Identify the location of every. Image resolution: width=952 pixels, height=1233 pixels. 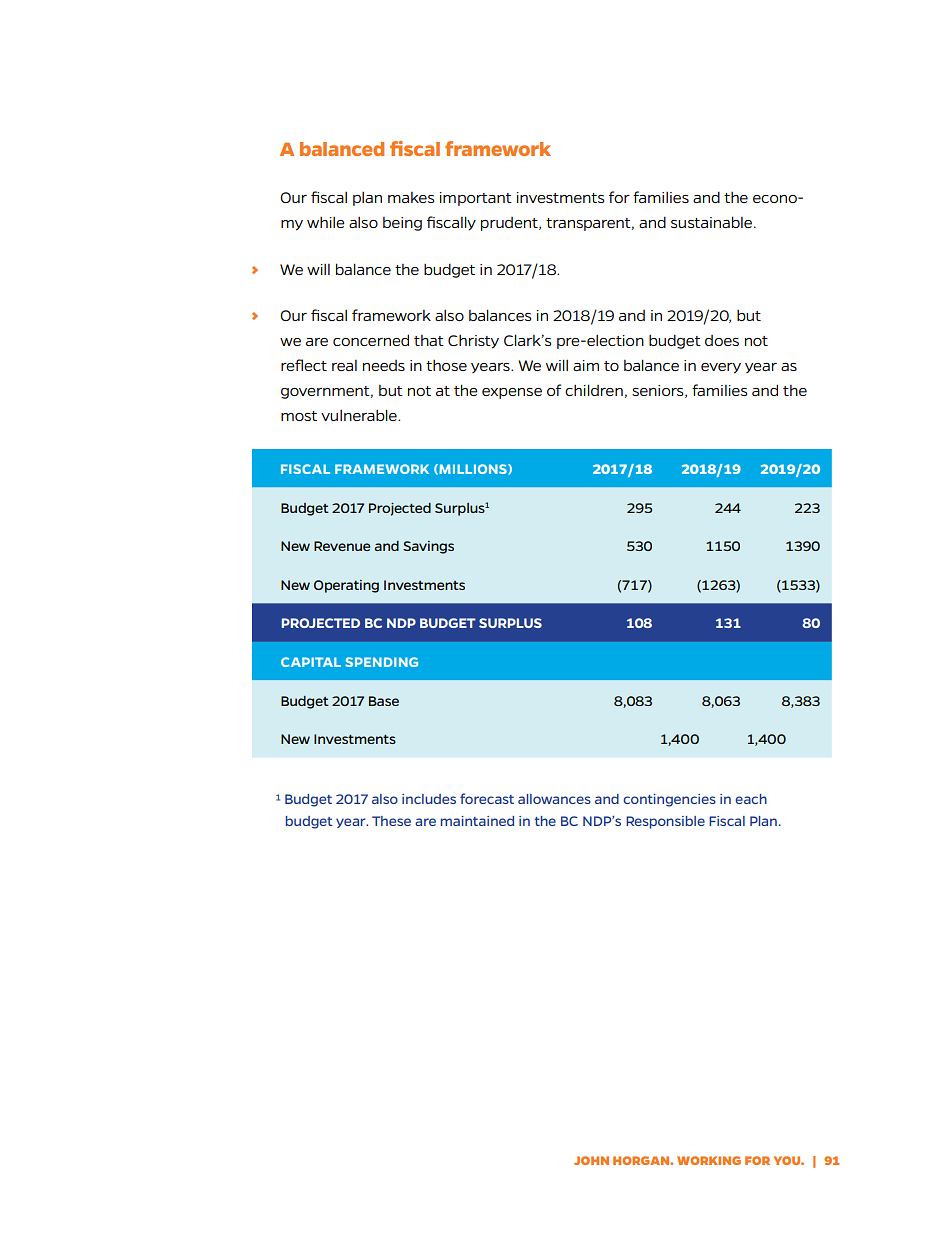
(721, 368).
